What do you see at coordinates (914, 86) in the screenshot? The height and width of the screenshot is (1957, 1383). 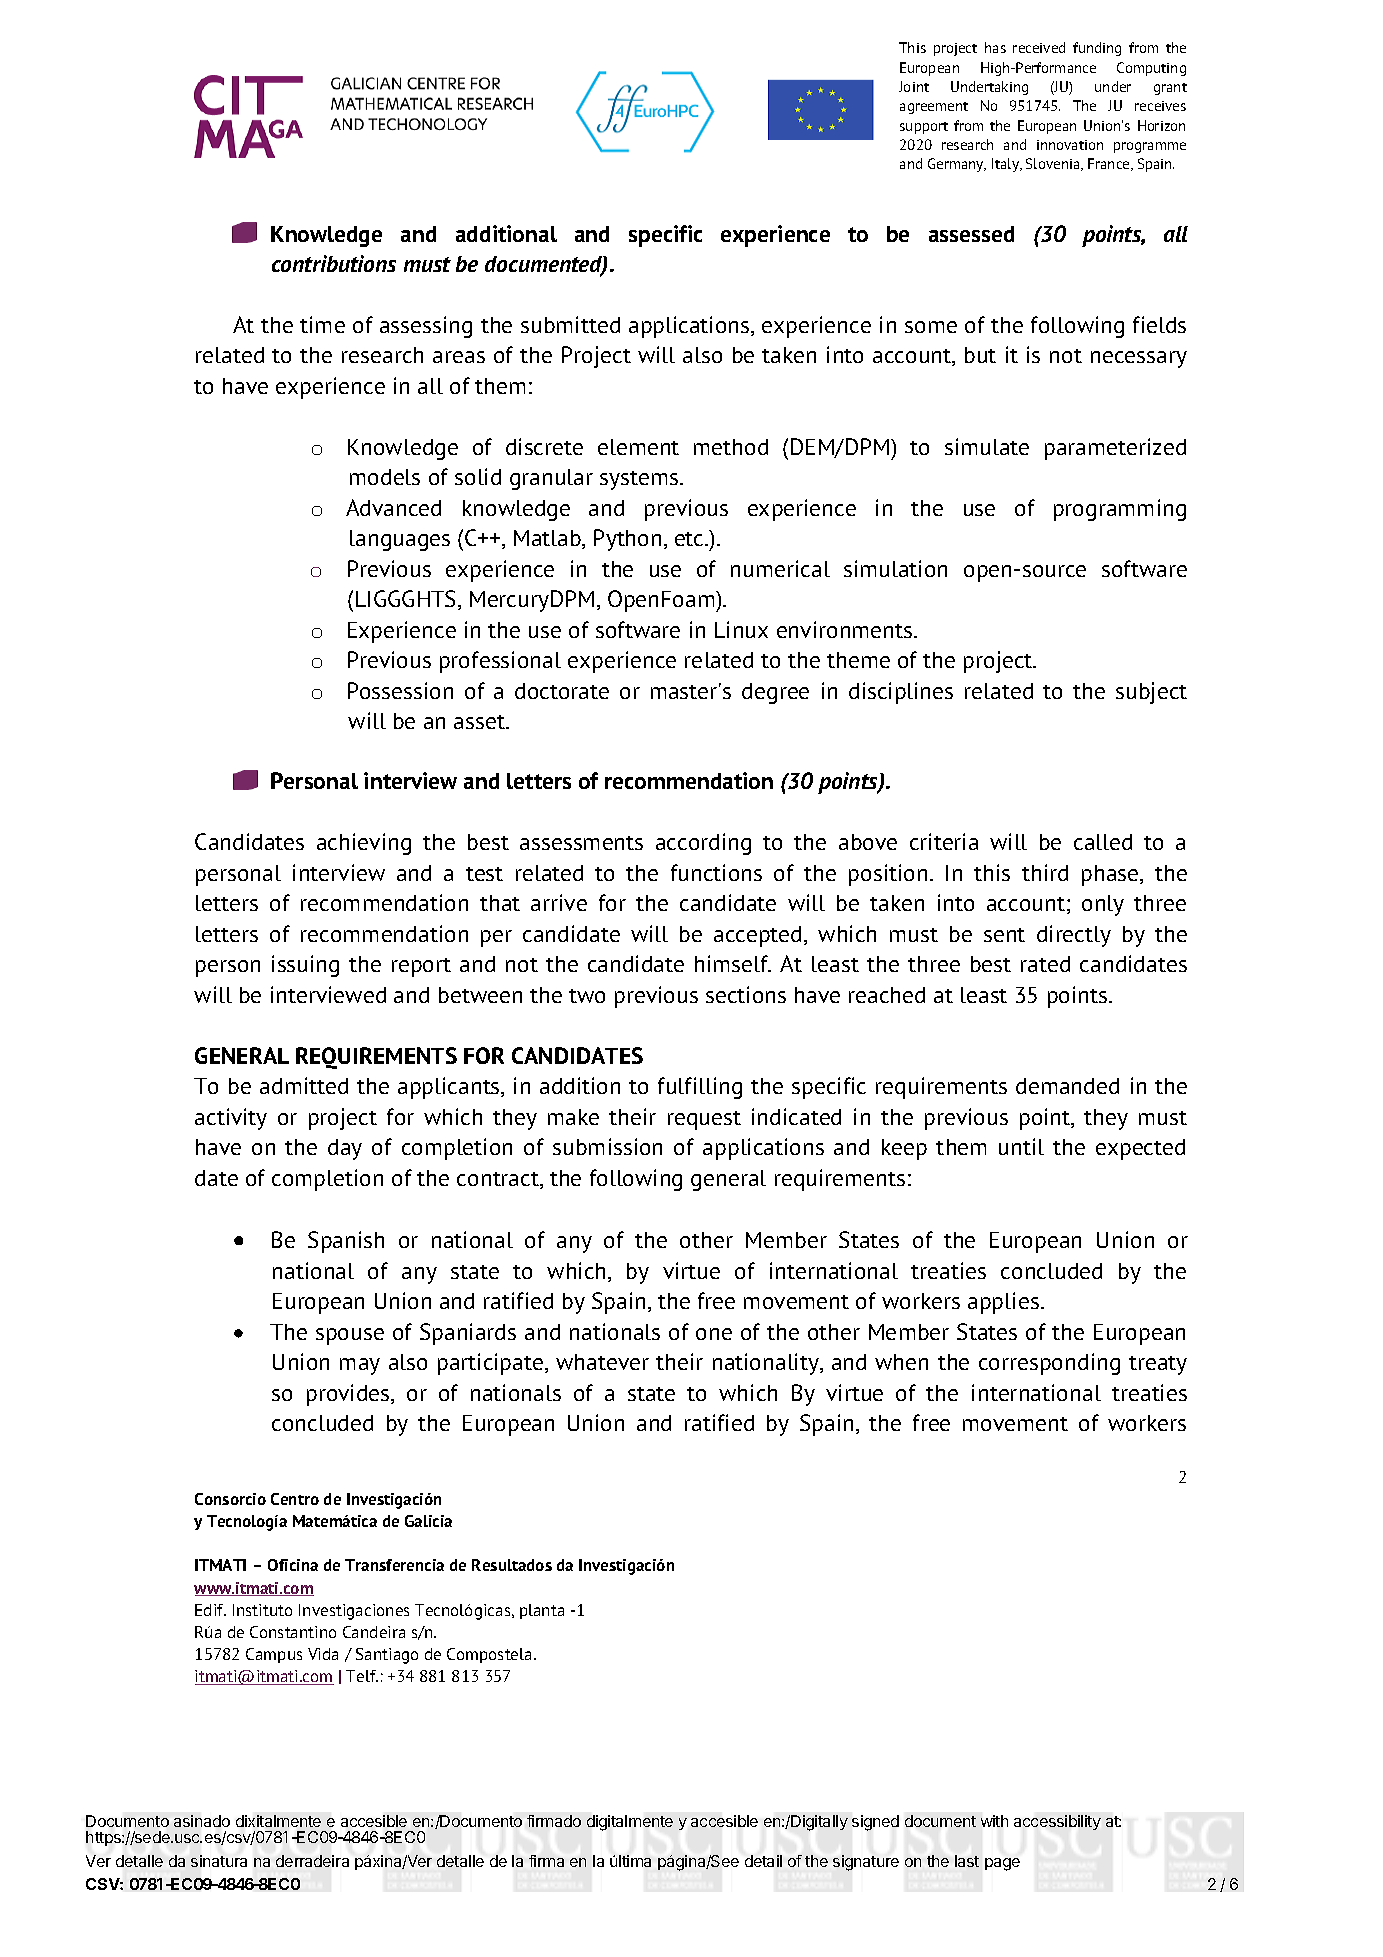 I see `Joint` at bounding box center [914, 86].
